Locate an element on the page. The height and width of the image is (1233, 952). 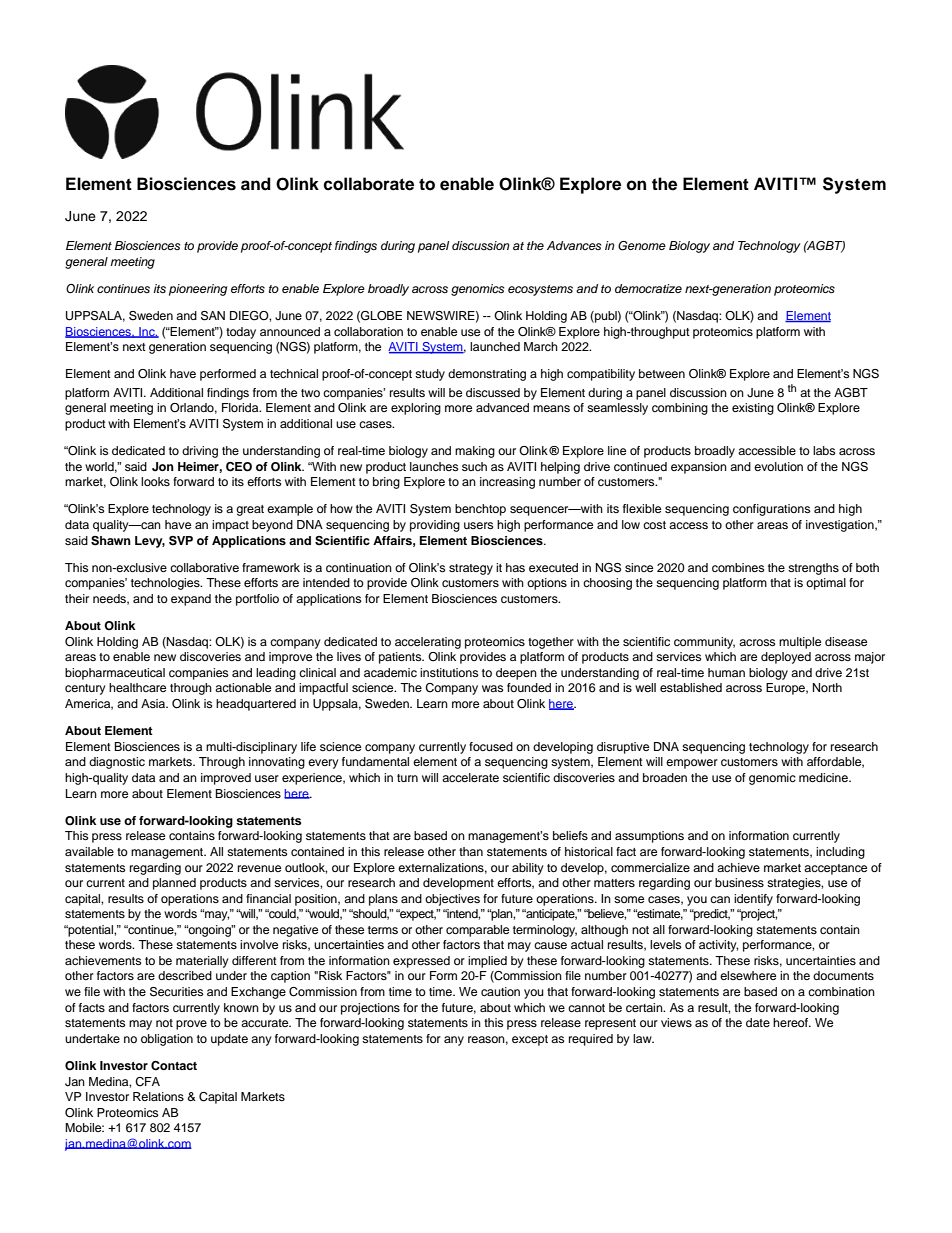
Genome is located at coordinates (642, 246).
